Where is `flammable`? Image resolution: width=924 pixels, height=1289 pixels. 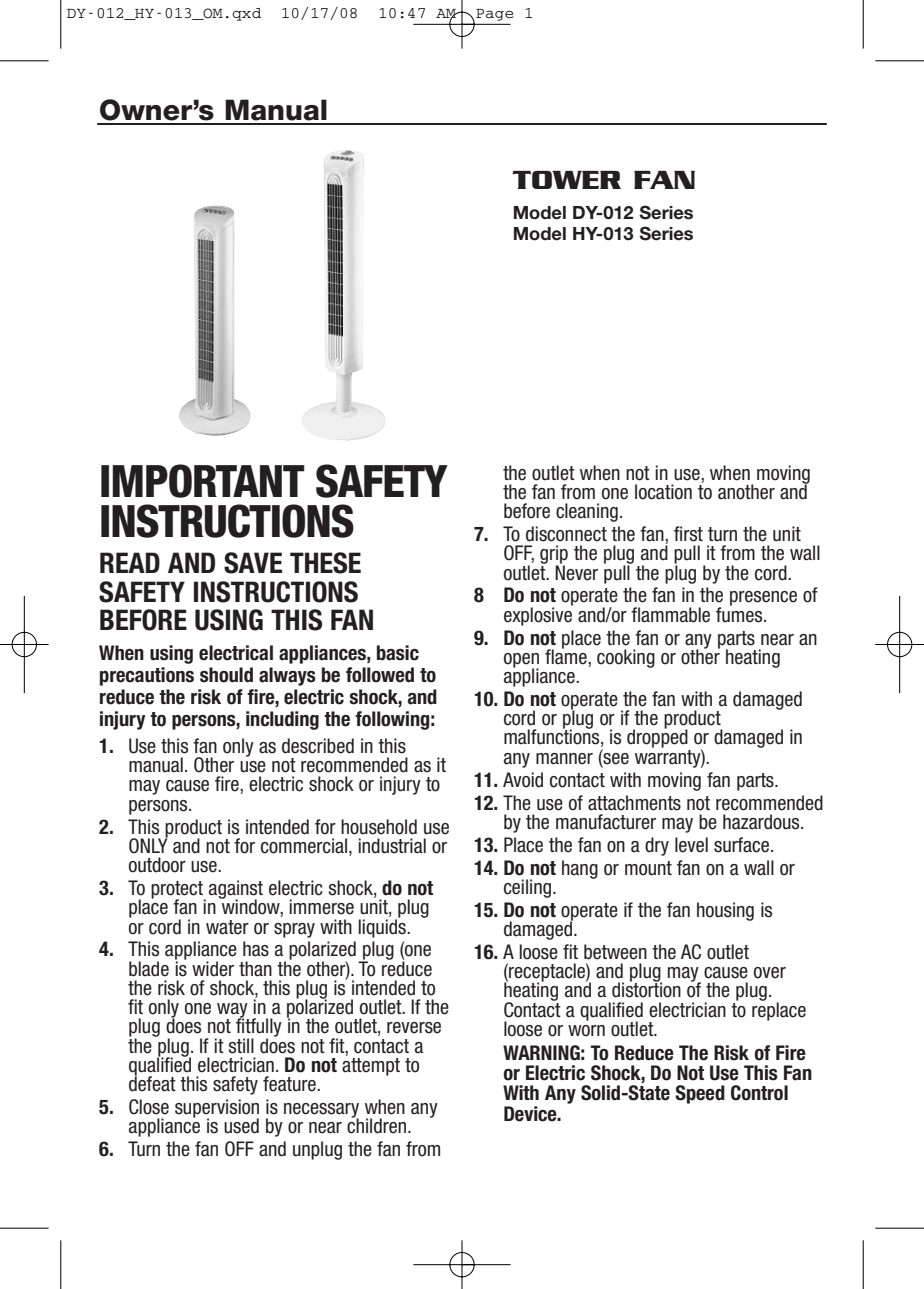
flammable is located at coordinates (670, 615).
